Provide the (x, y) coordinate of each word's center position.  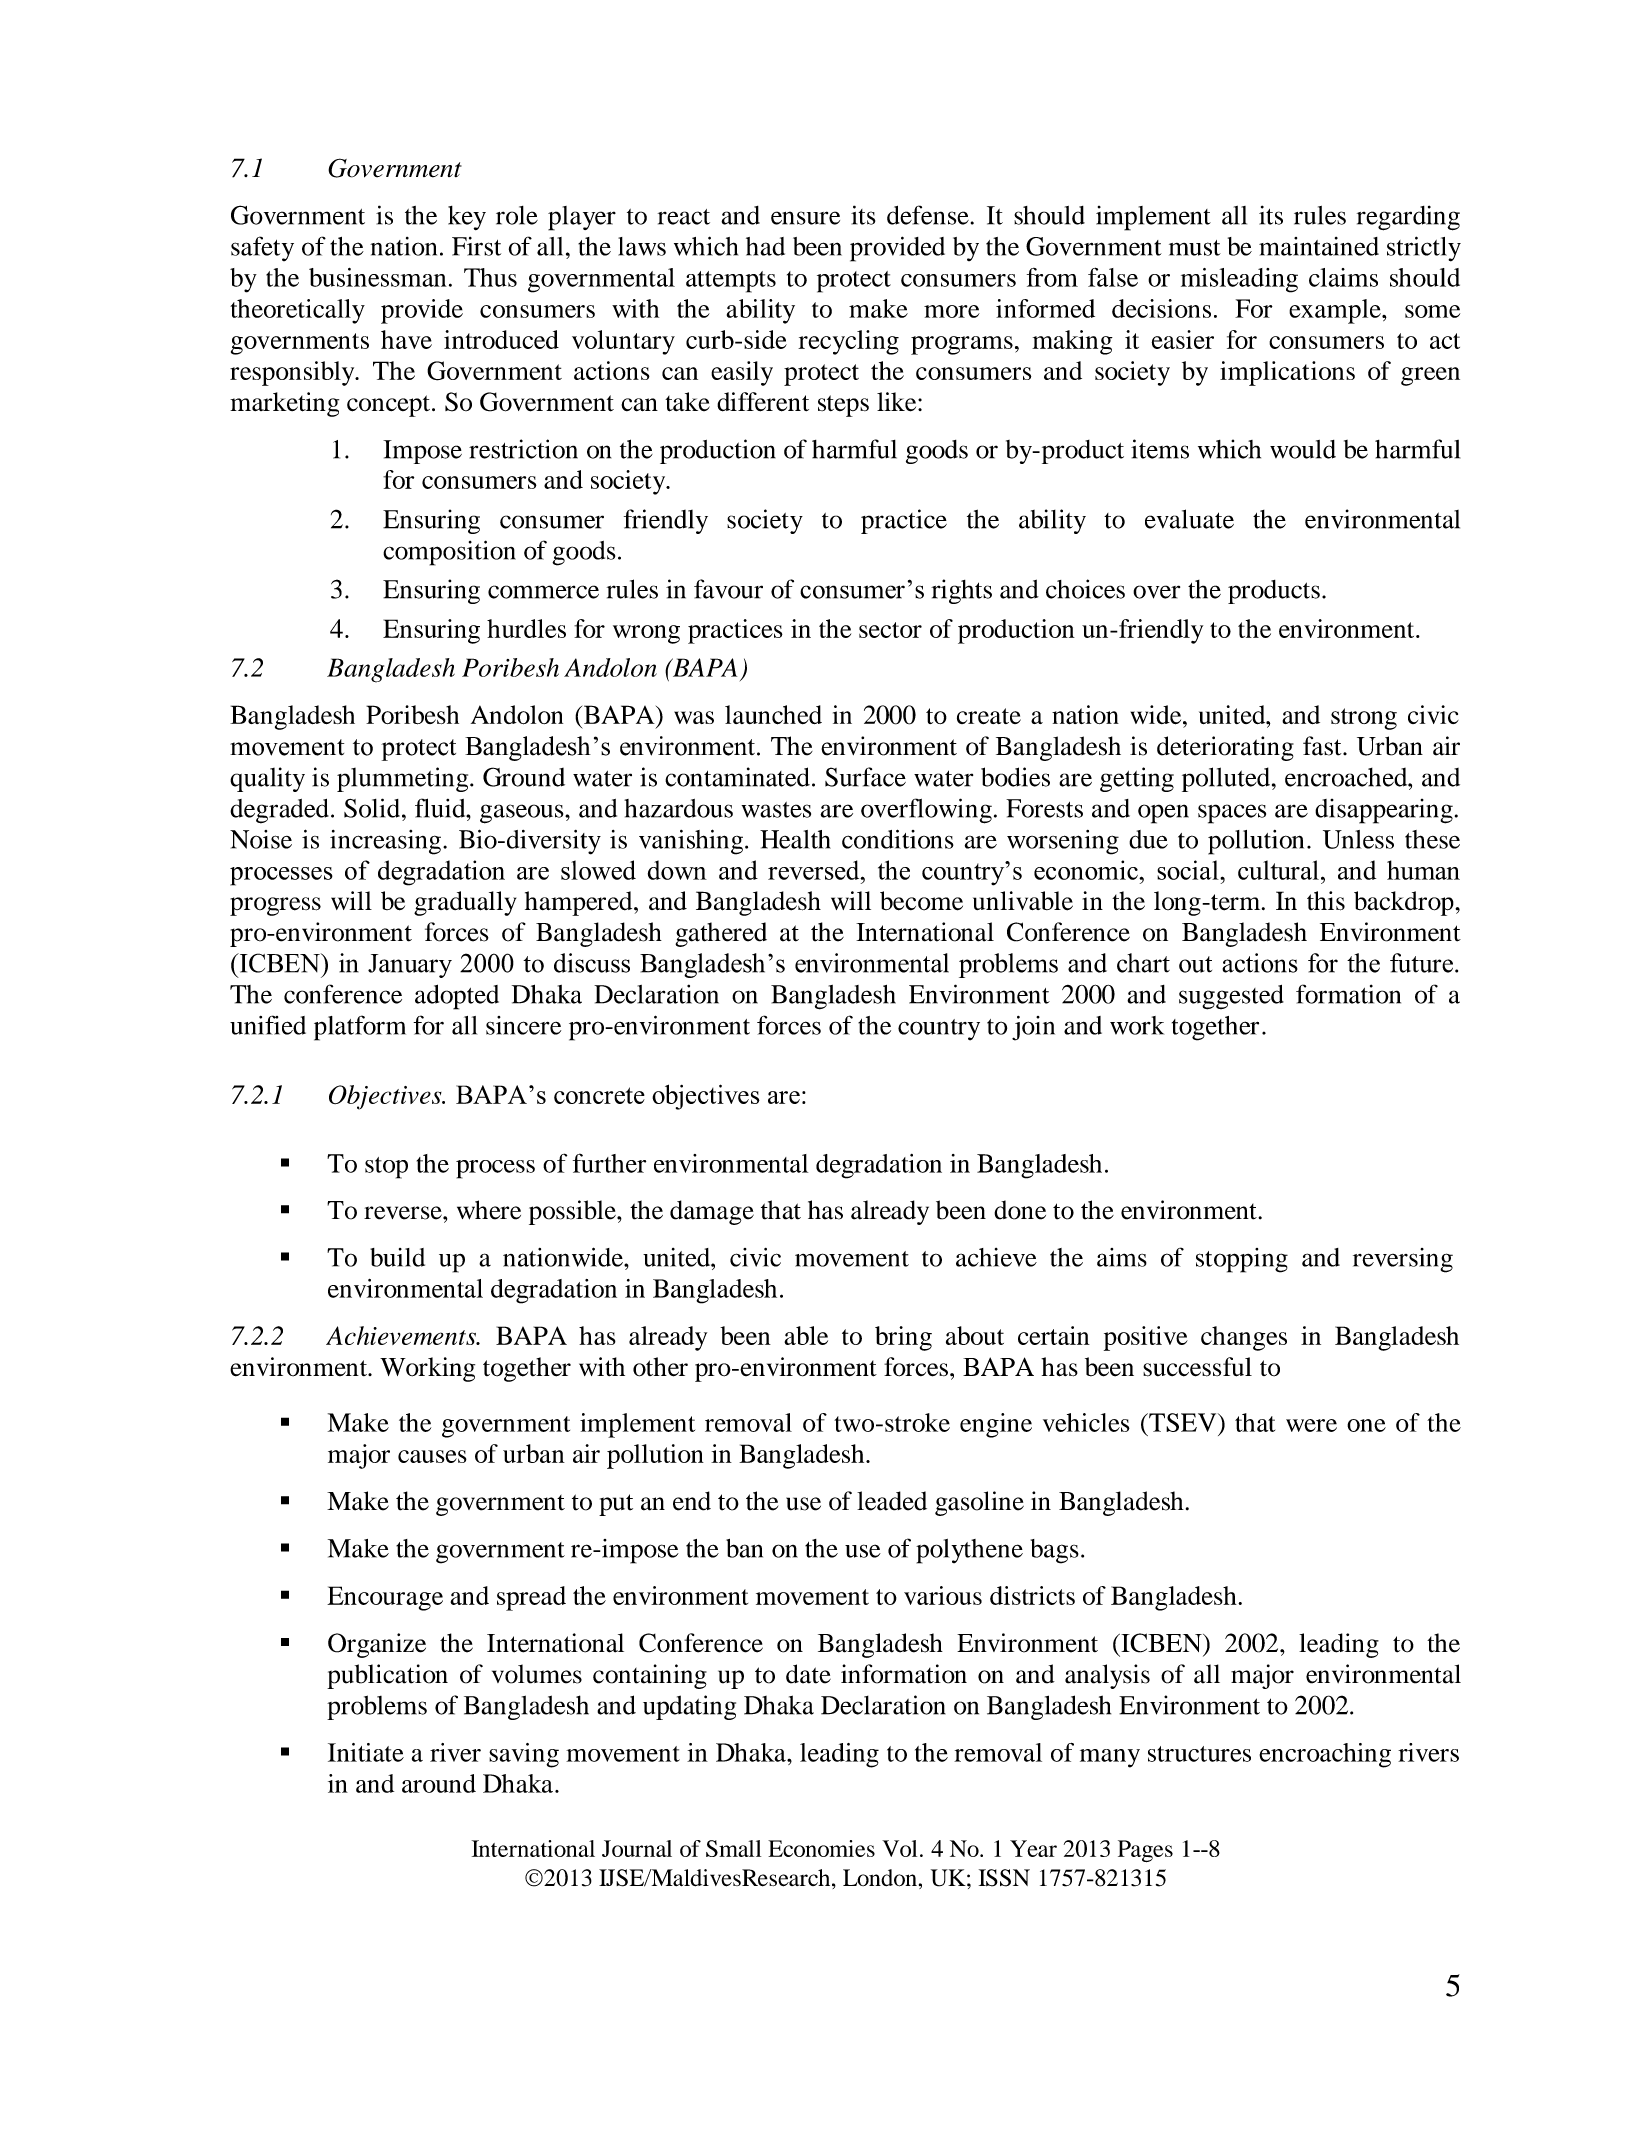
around (439, 1783)
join (1033, 1028)
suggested (1231, 997)
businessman (378, 277)
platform (360, 1028)
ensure (805, 218)
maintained (1319, 246)
